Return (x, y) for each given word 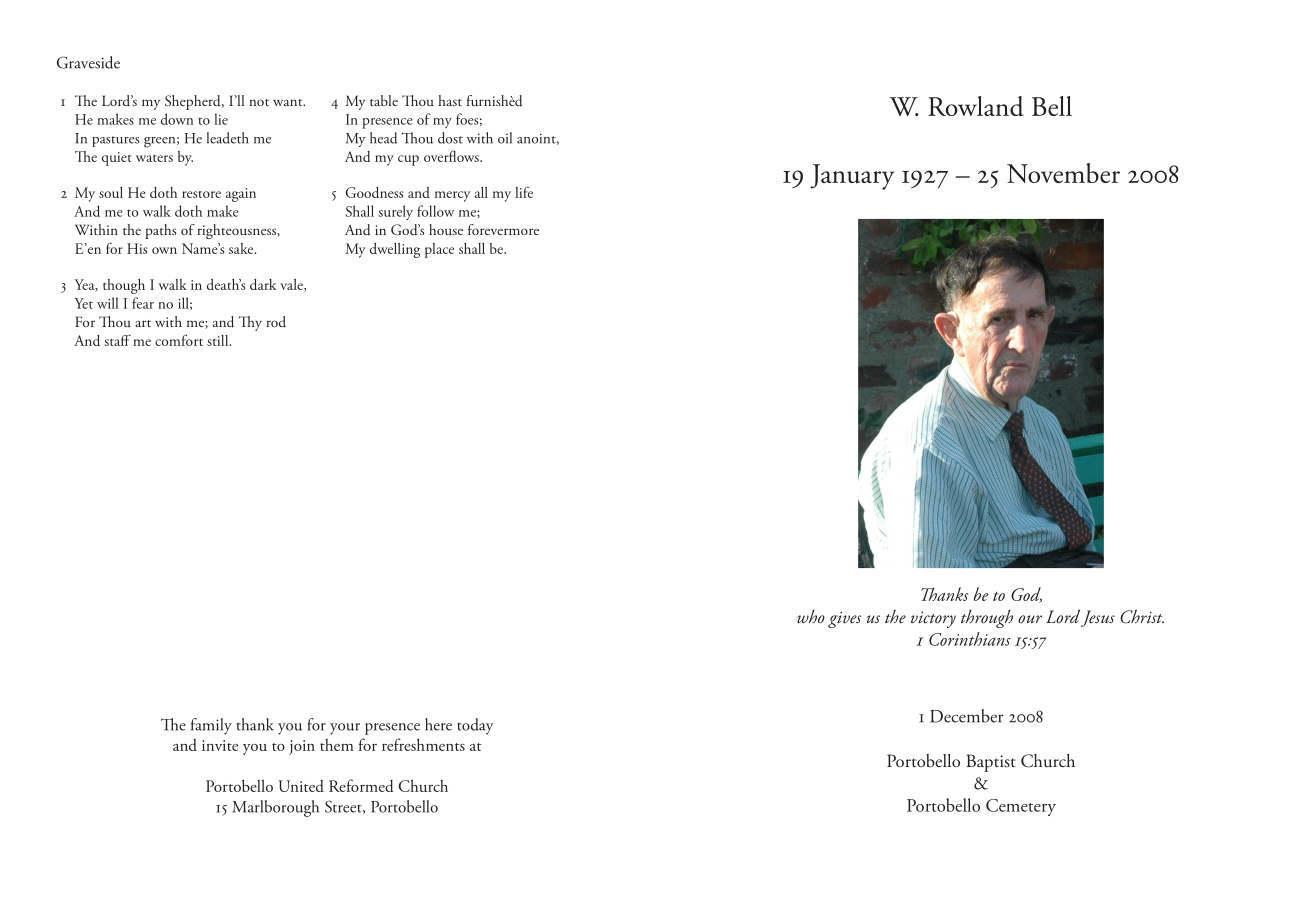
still (219, 340)
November (1063, 173)
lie (221, 119)
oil (505, 138)
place (439, 250)
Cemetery (1021, 807)
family (211, 726)
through (987, 619)
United (301, 786)
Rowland (976, 106)
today (475, 726)
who (811, 616)
